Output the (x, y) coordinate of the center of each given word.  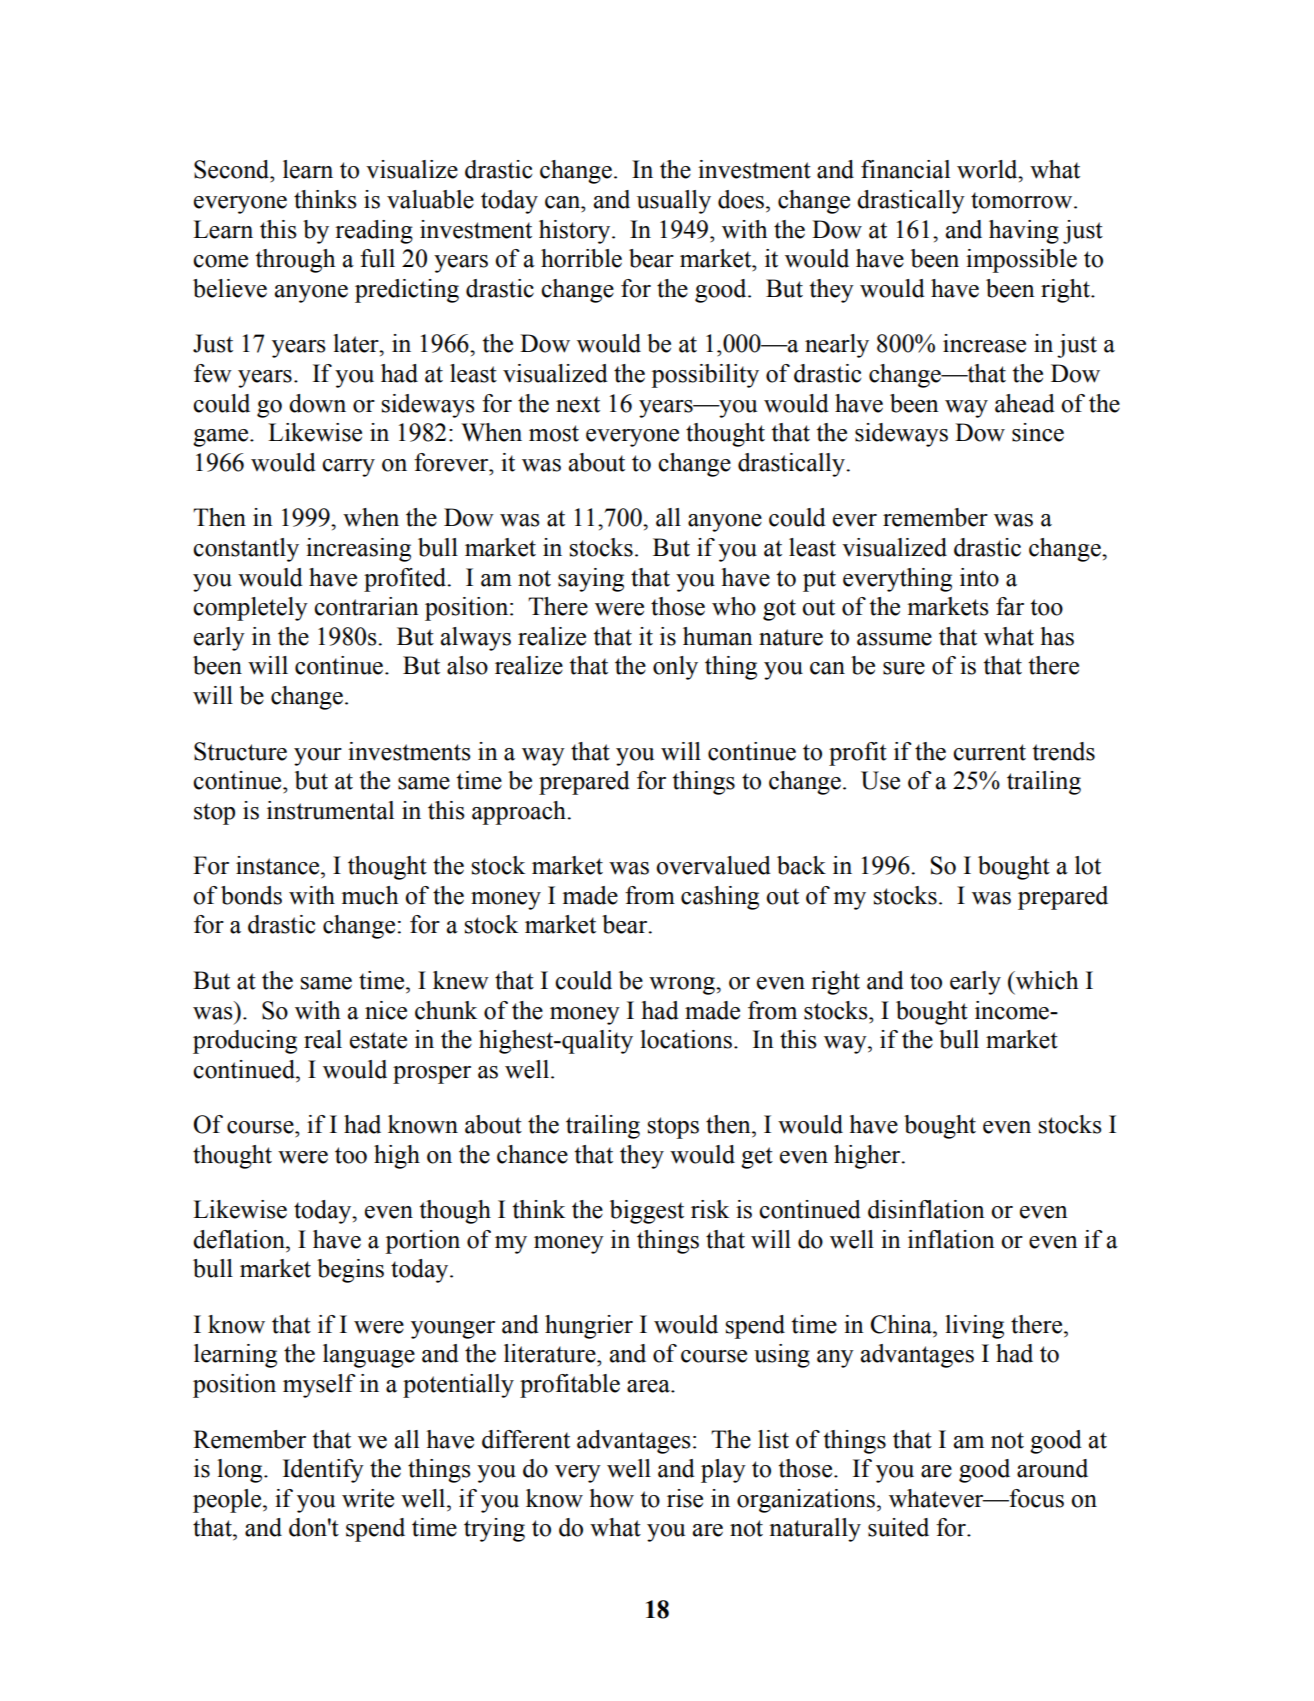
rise (685, 1498)
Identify (323, 1471)
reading (374, 232)
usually (674, 202)
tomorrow (1023, 200)
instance (279, 865)
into (979, 577)
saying (591, 580)
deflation (240, 1239)
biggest (647, 1212)
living (974, 1327)
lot (1088, 865)
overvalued (713, 865)
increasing (358, 550)
